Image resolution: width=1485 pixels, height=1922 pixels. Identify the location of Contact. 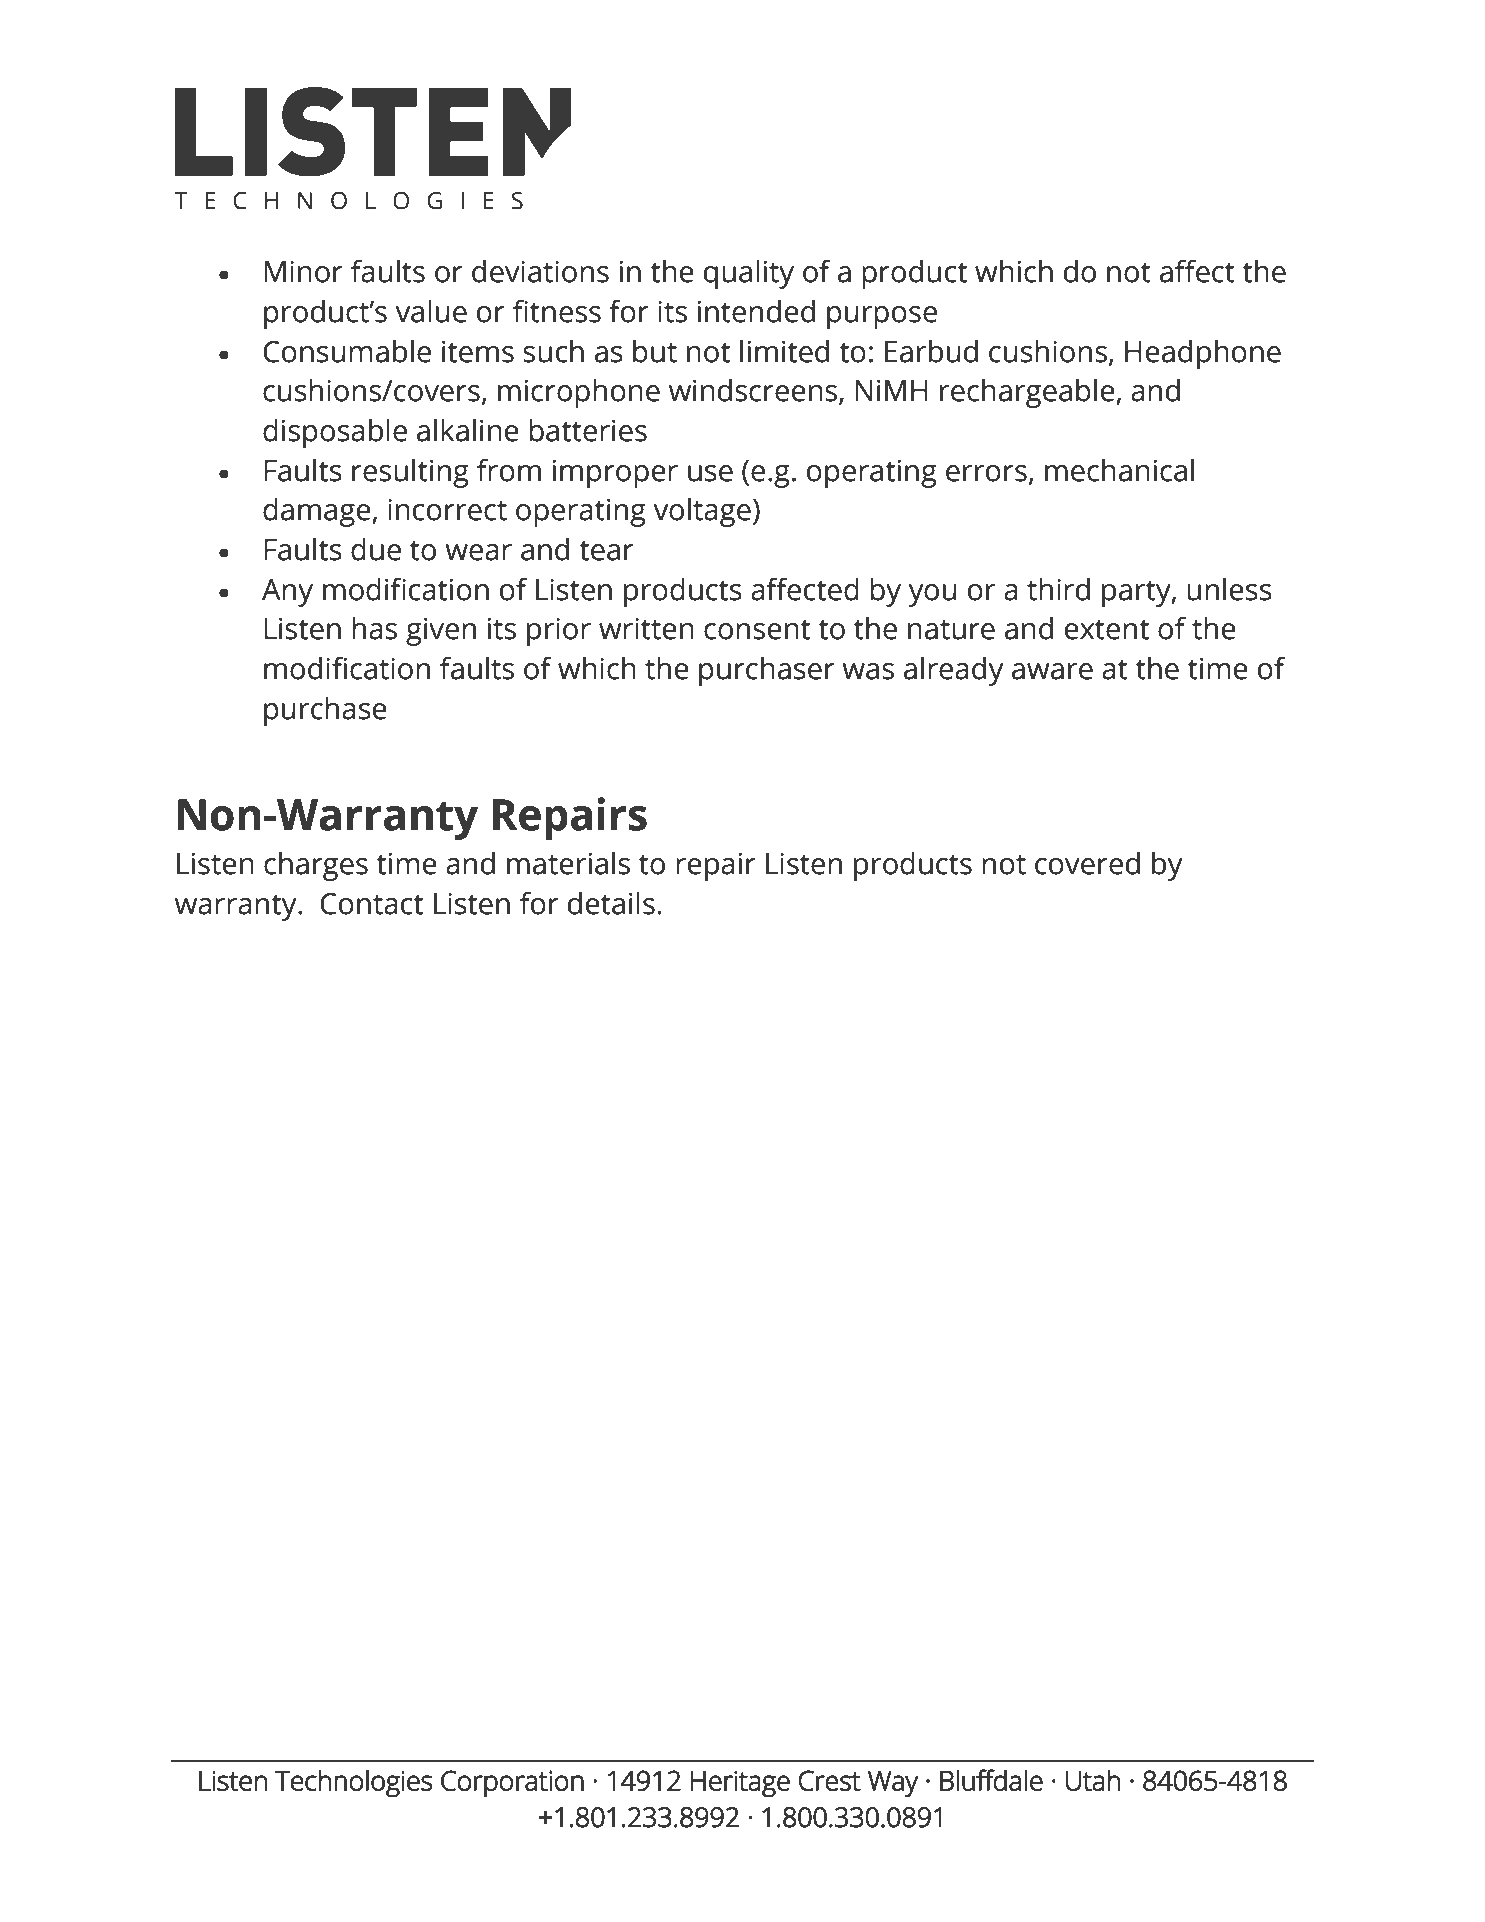
(371, 904).
